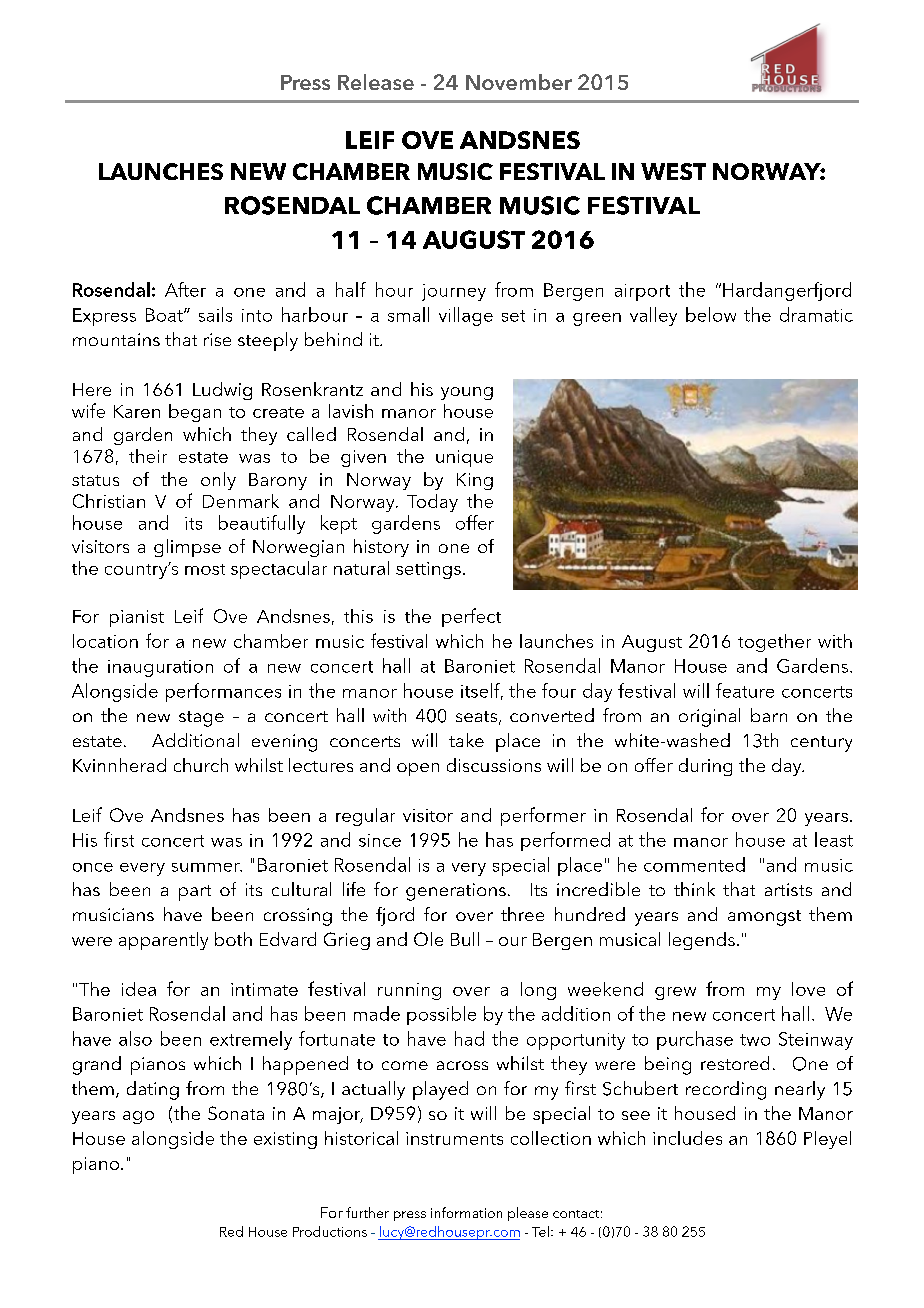  Describe the element at coordinates (376, 82) in the screenshot. I see `Release` at that location.
